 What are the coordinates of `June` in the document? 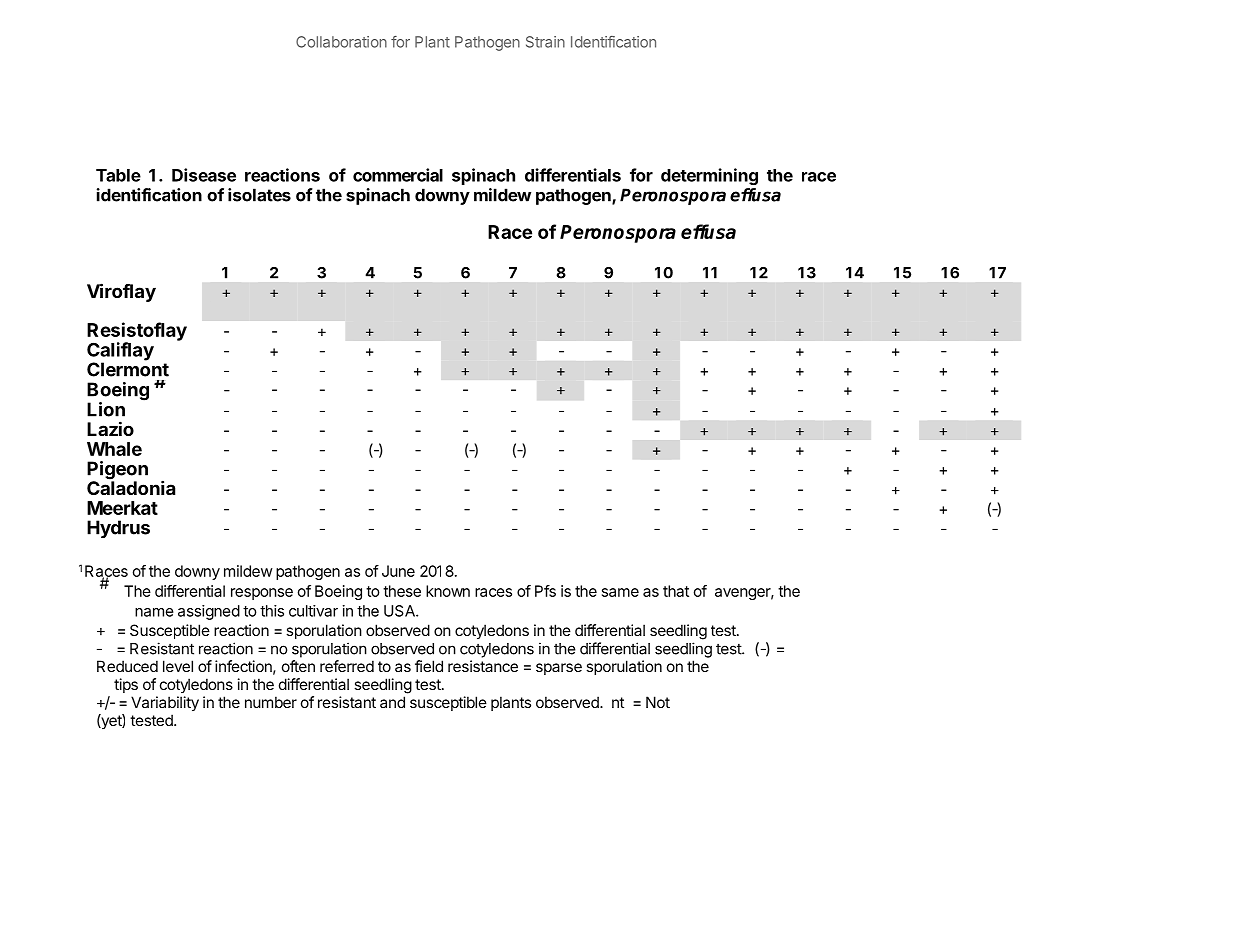 It's located at (398, 571).
